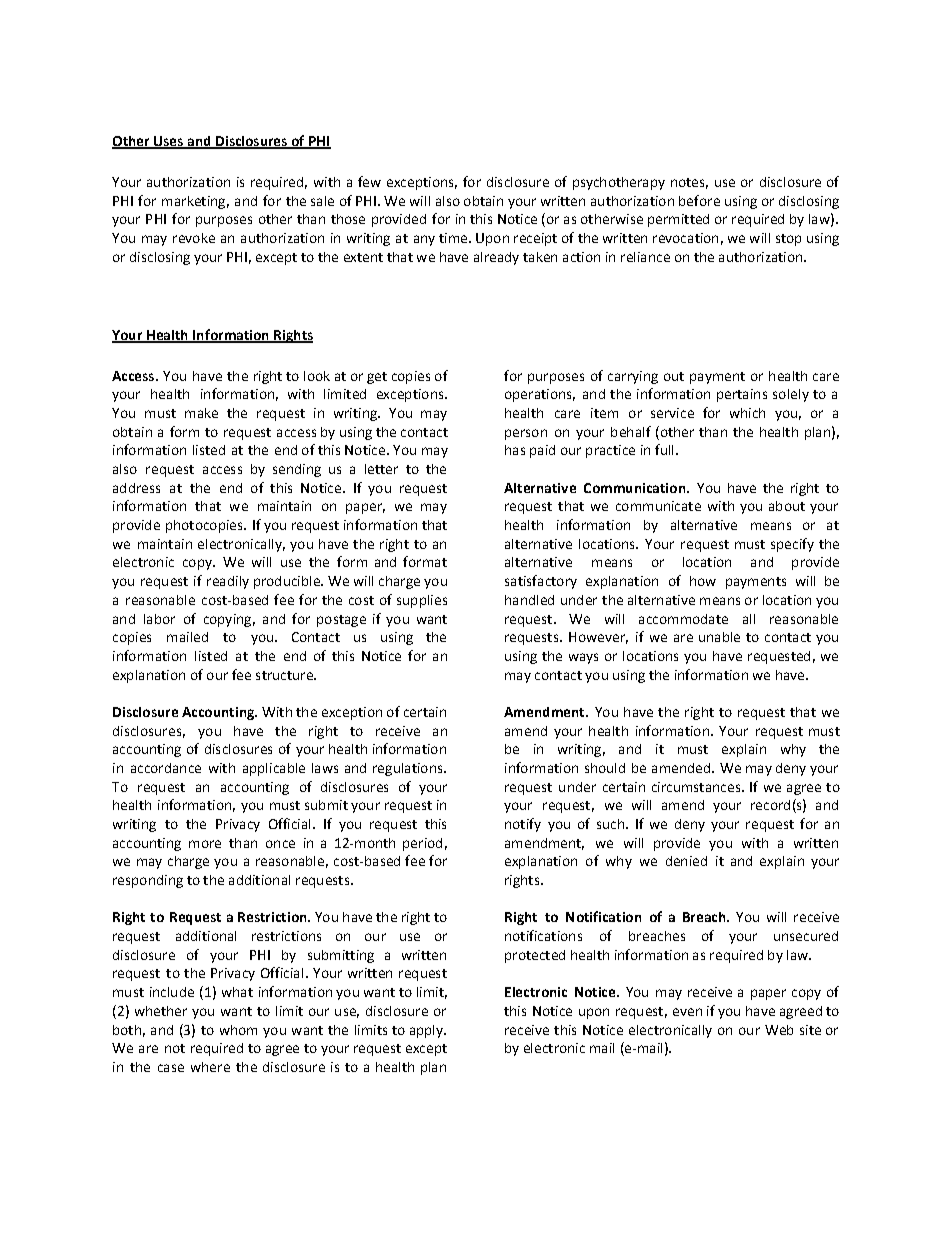 The image size is (952, 1233). What do you see at coordinates (168, 142) in the page?
I see `Uses` at bounding box center [168, 142].
